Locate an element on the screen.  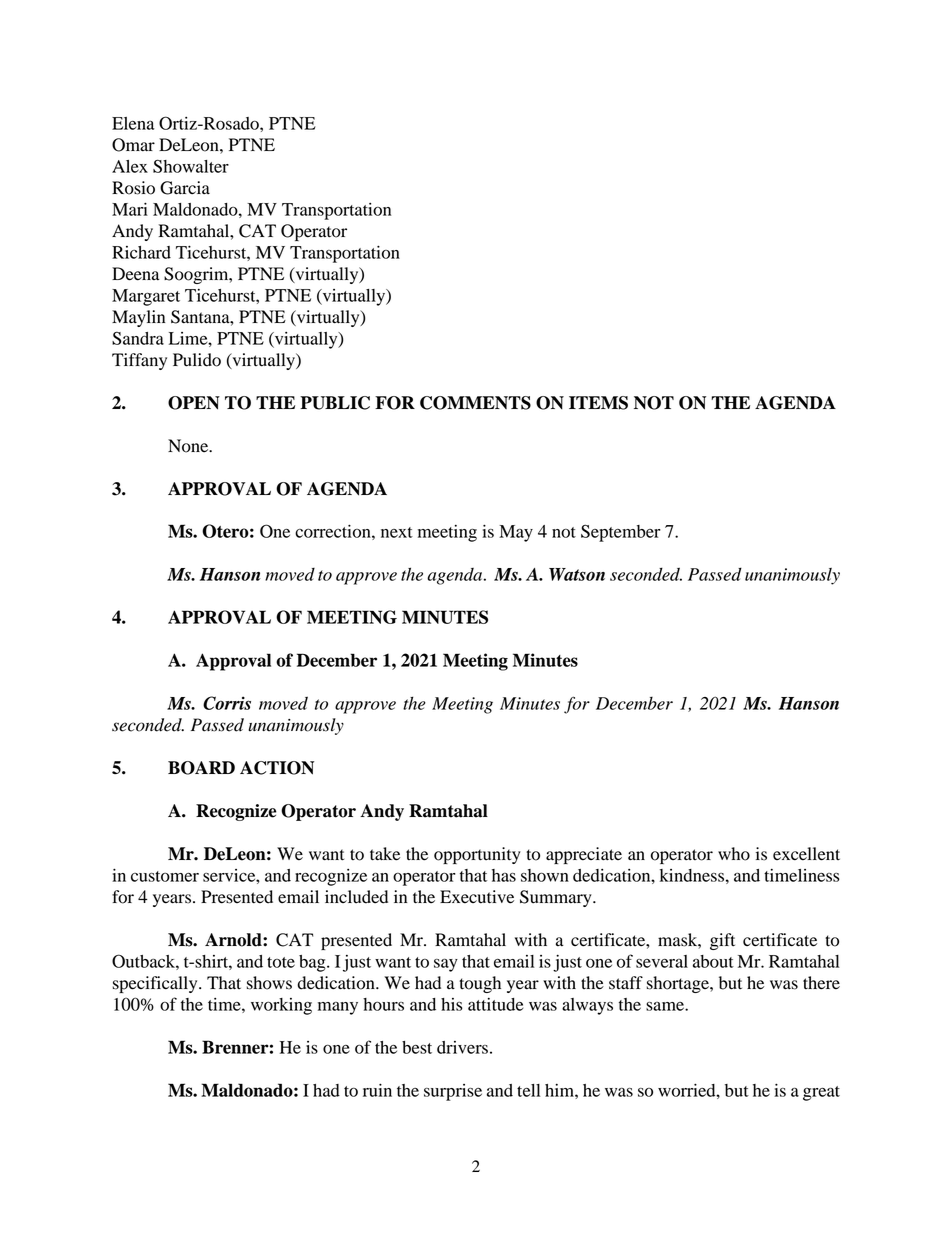
BOARD is located at coordinates (201, 768).
